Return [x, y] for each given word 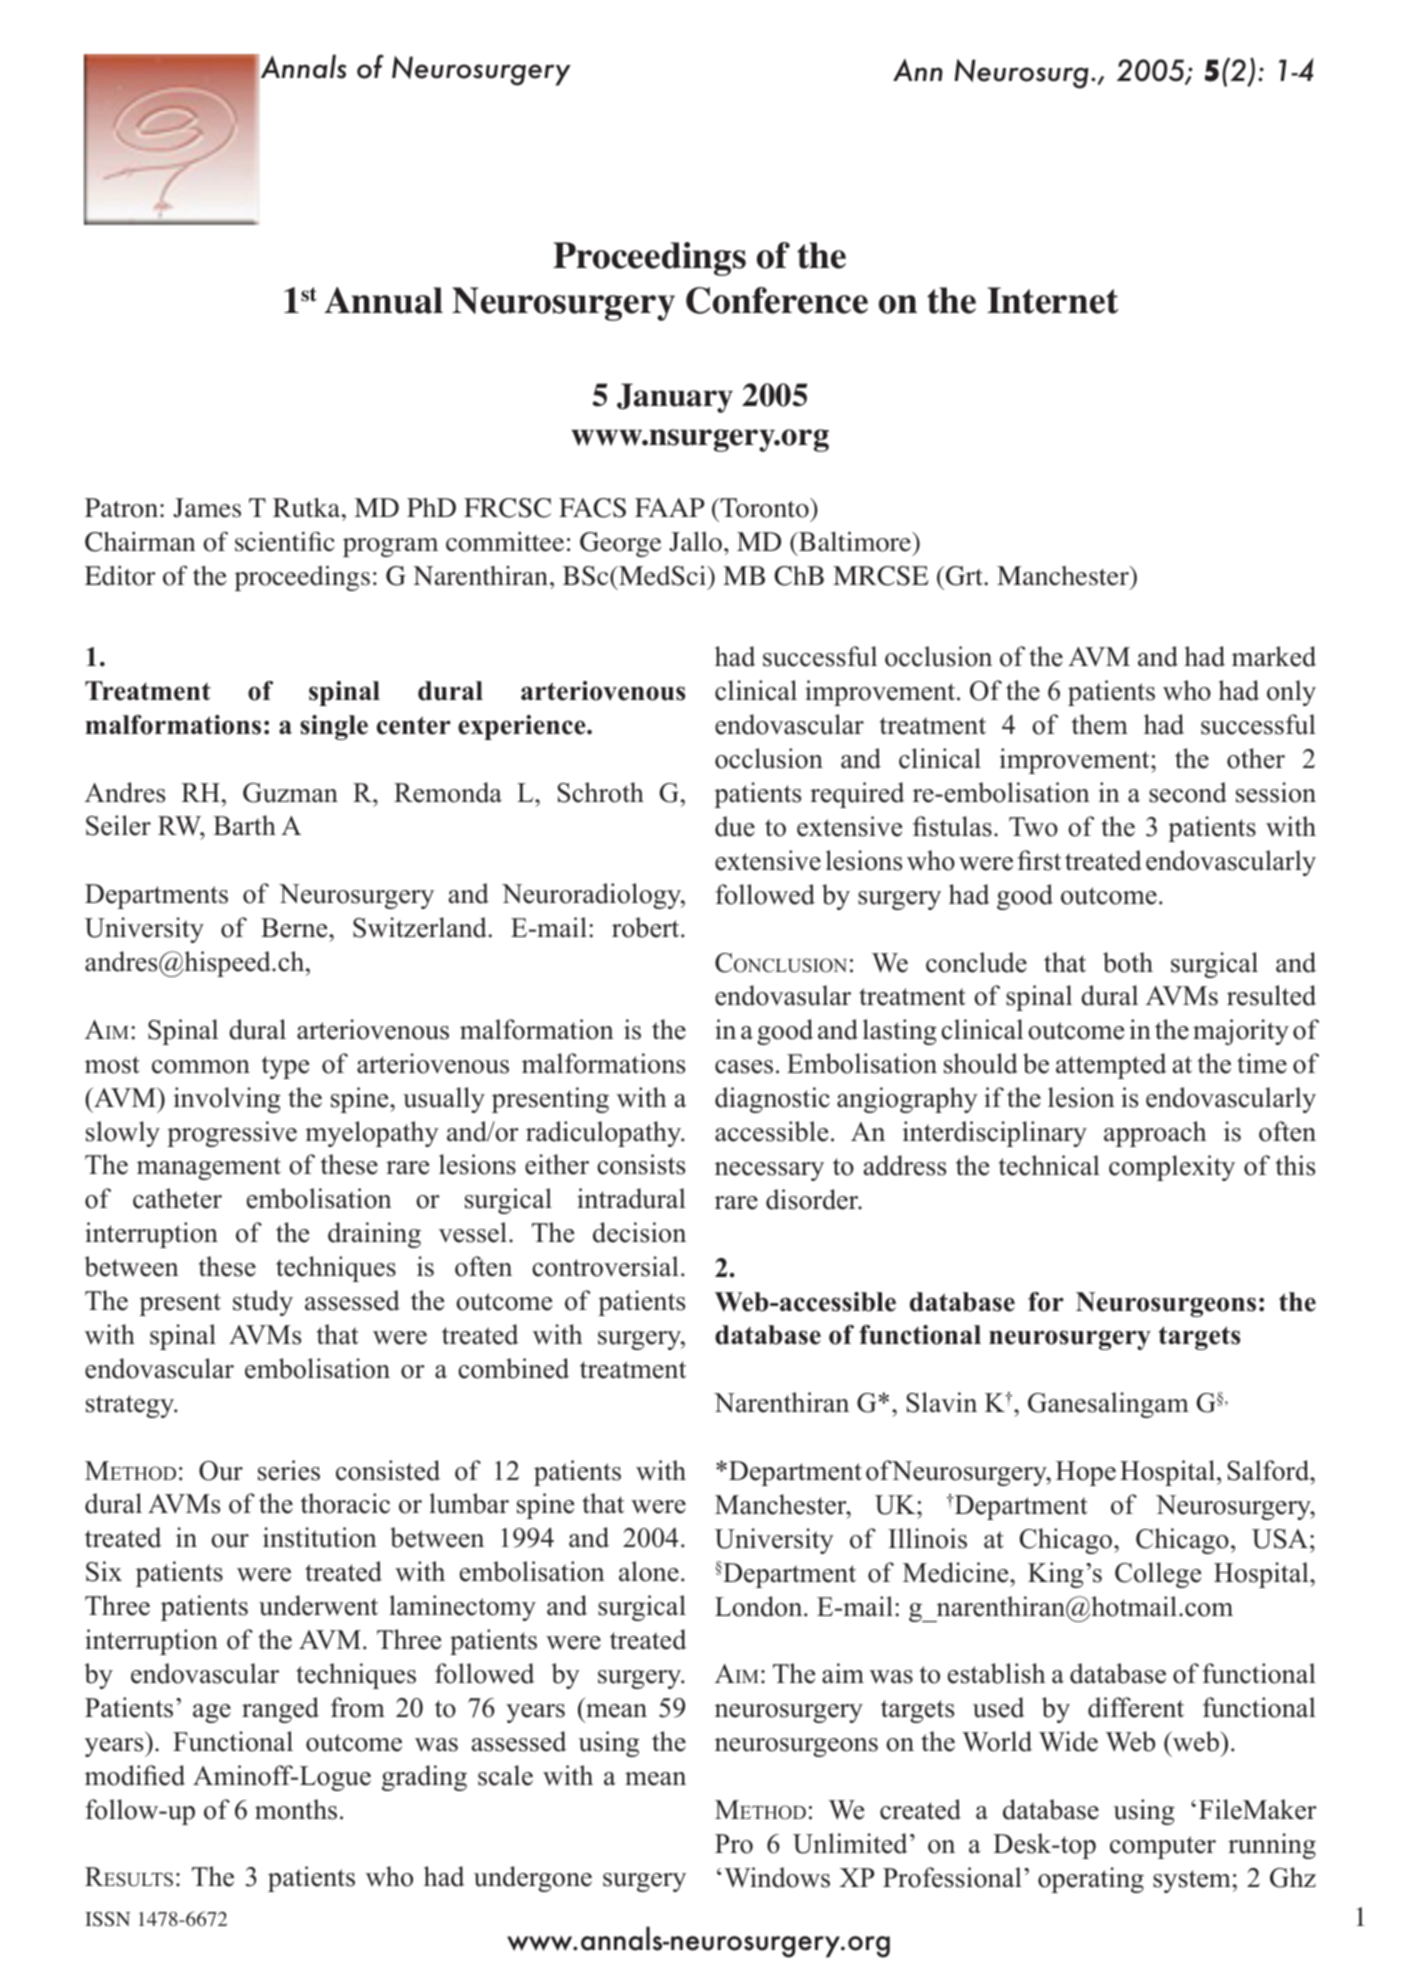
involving [227, 1100]
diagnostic [772, 1100]
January [675, 398]
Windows [777, 1877]
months [296, 1809]
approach [1155, 1134]
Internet [1052, 300]
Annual [383, 300]
